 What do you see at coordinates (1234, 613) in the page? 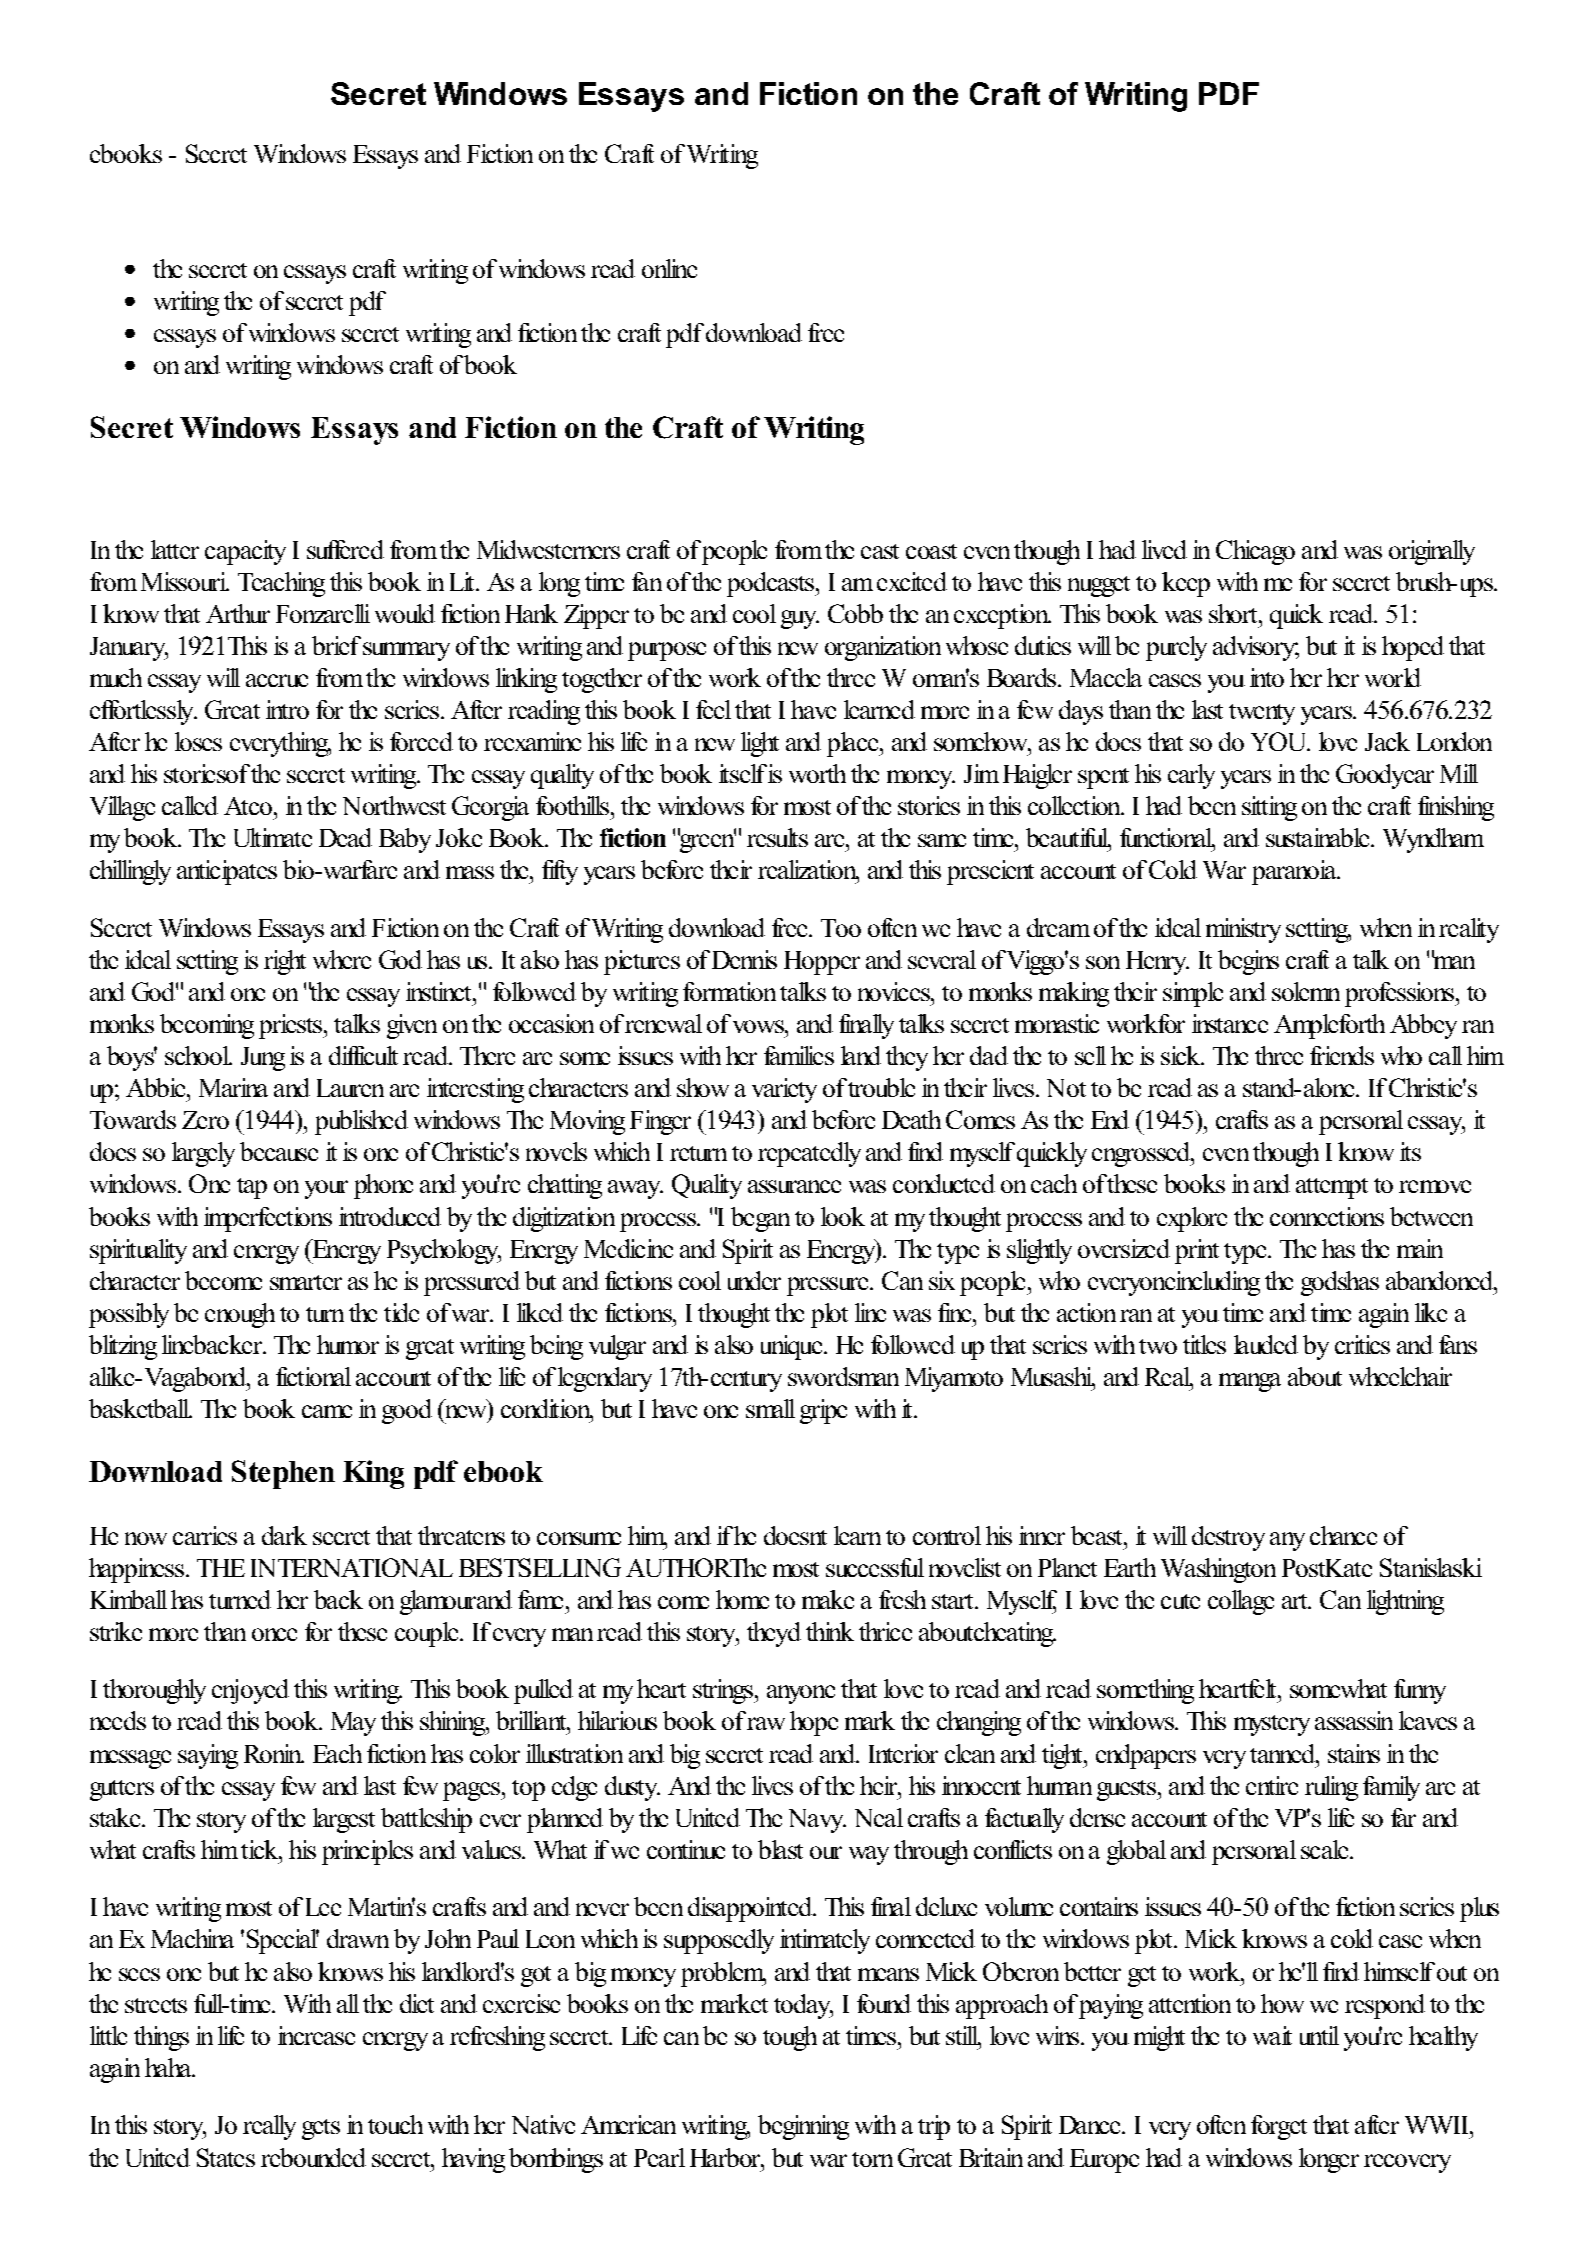
I see `short` at bounding box center [1234, 613].
